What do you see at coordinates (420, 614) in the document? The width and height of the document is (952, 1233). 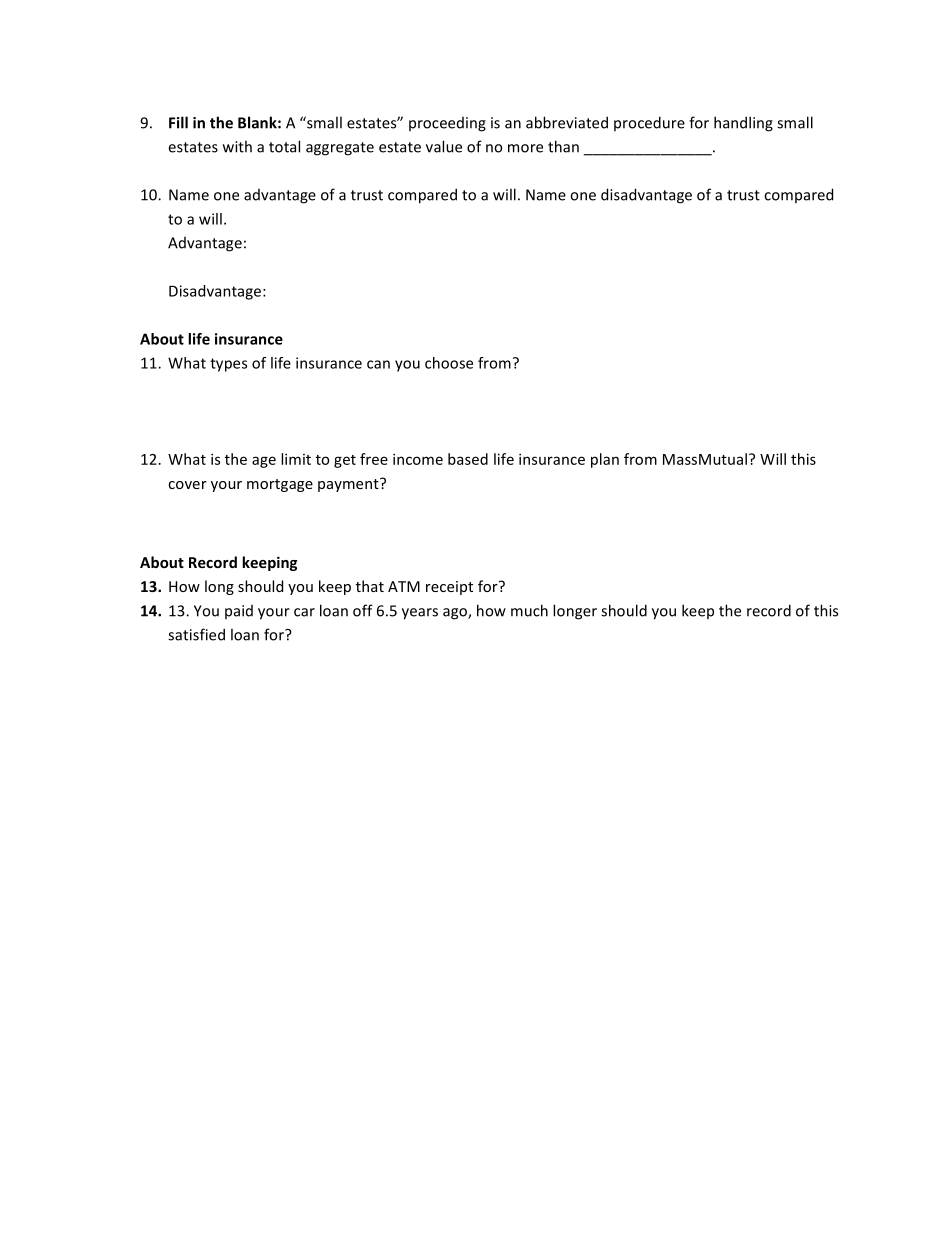 I see `years` at bounding box center [420, 614].
